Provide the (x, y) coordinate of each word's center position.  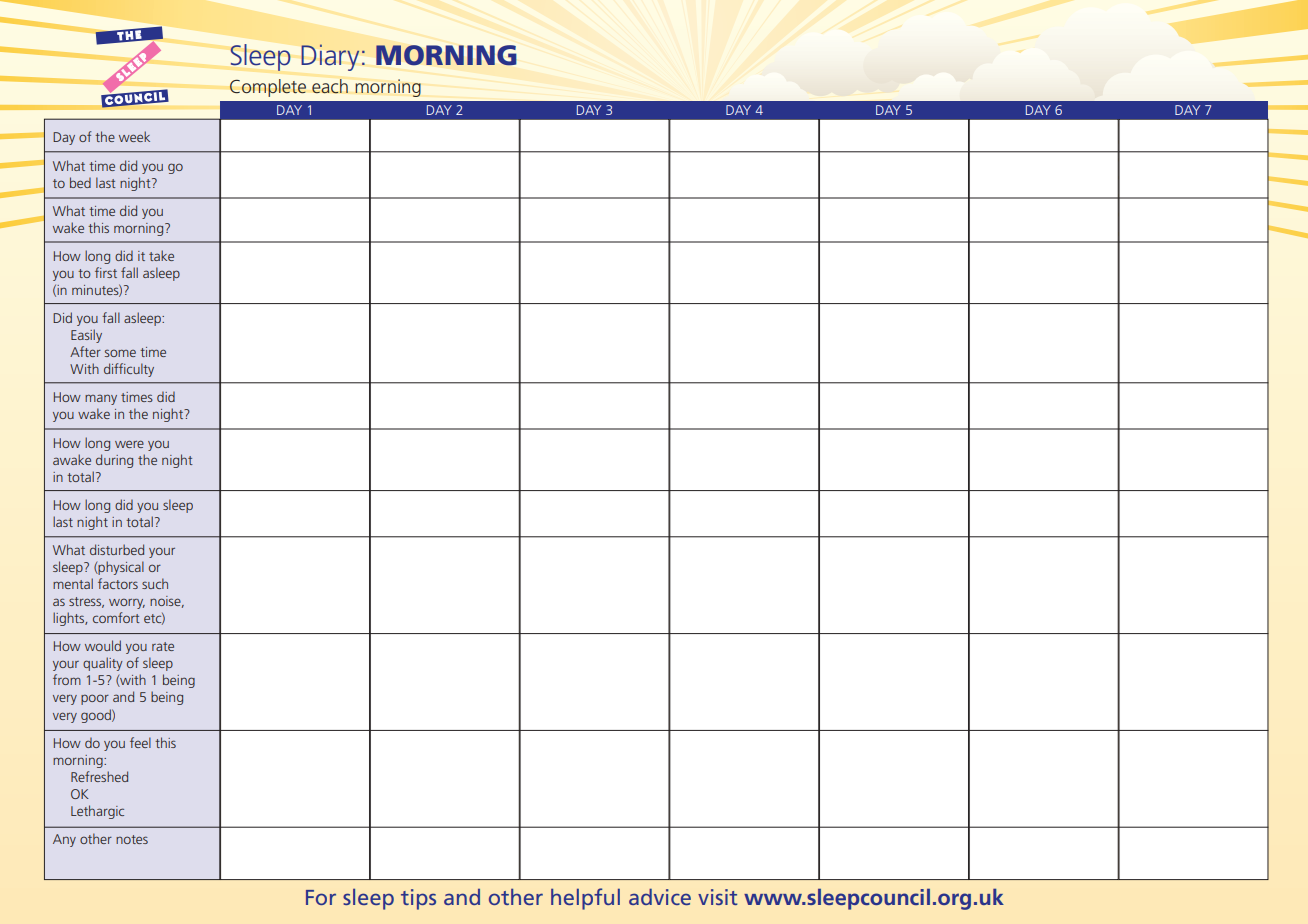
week (134, 136)
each (330, 86)
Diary (330, 57)
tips (418, 899)
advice (660, 897)
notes (132, 839)
